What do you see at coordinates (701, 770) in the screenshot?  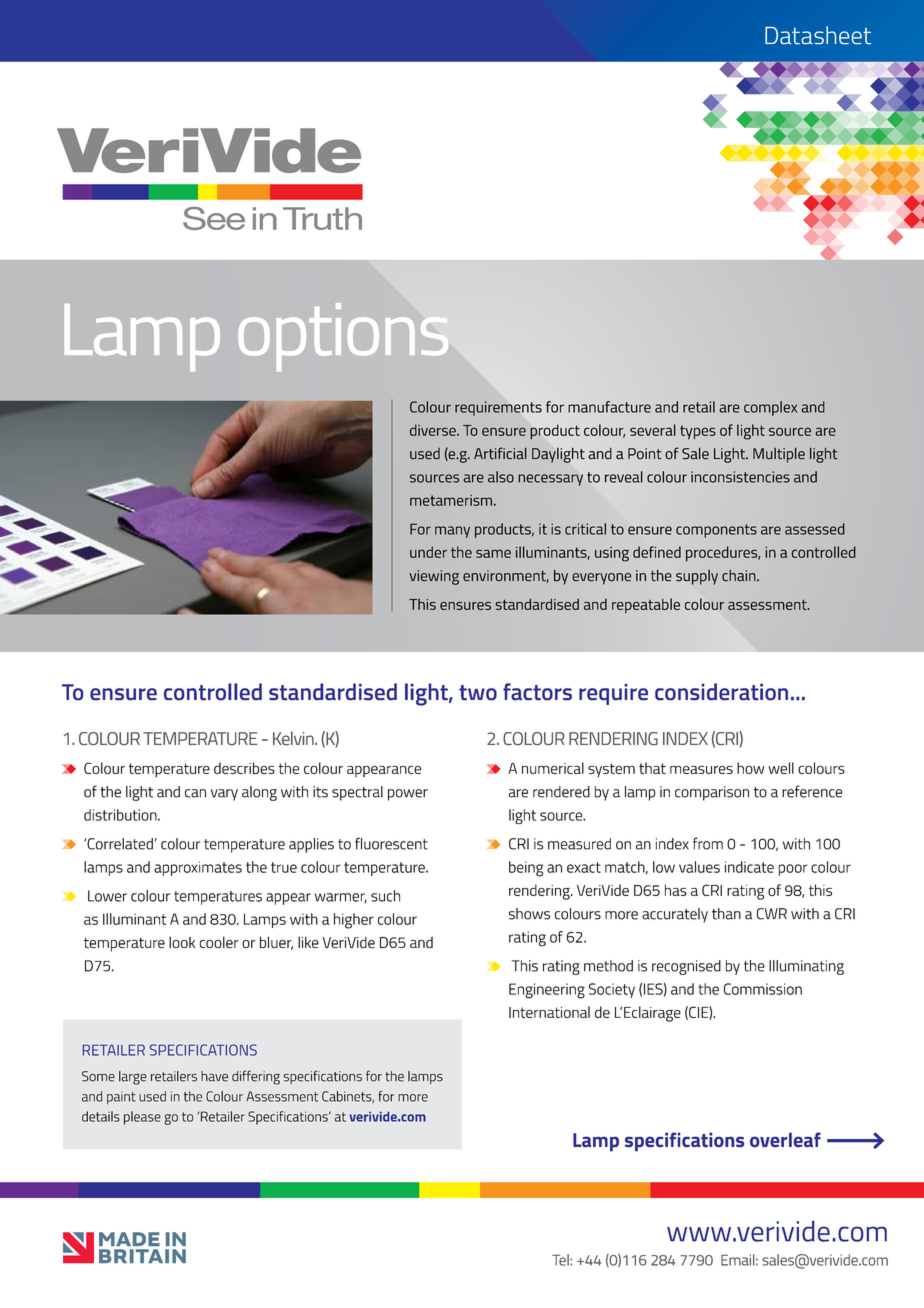 I see `measures` at bounding box center [701, 770].
